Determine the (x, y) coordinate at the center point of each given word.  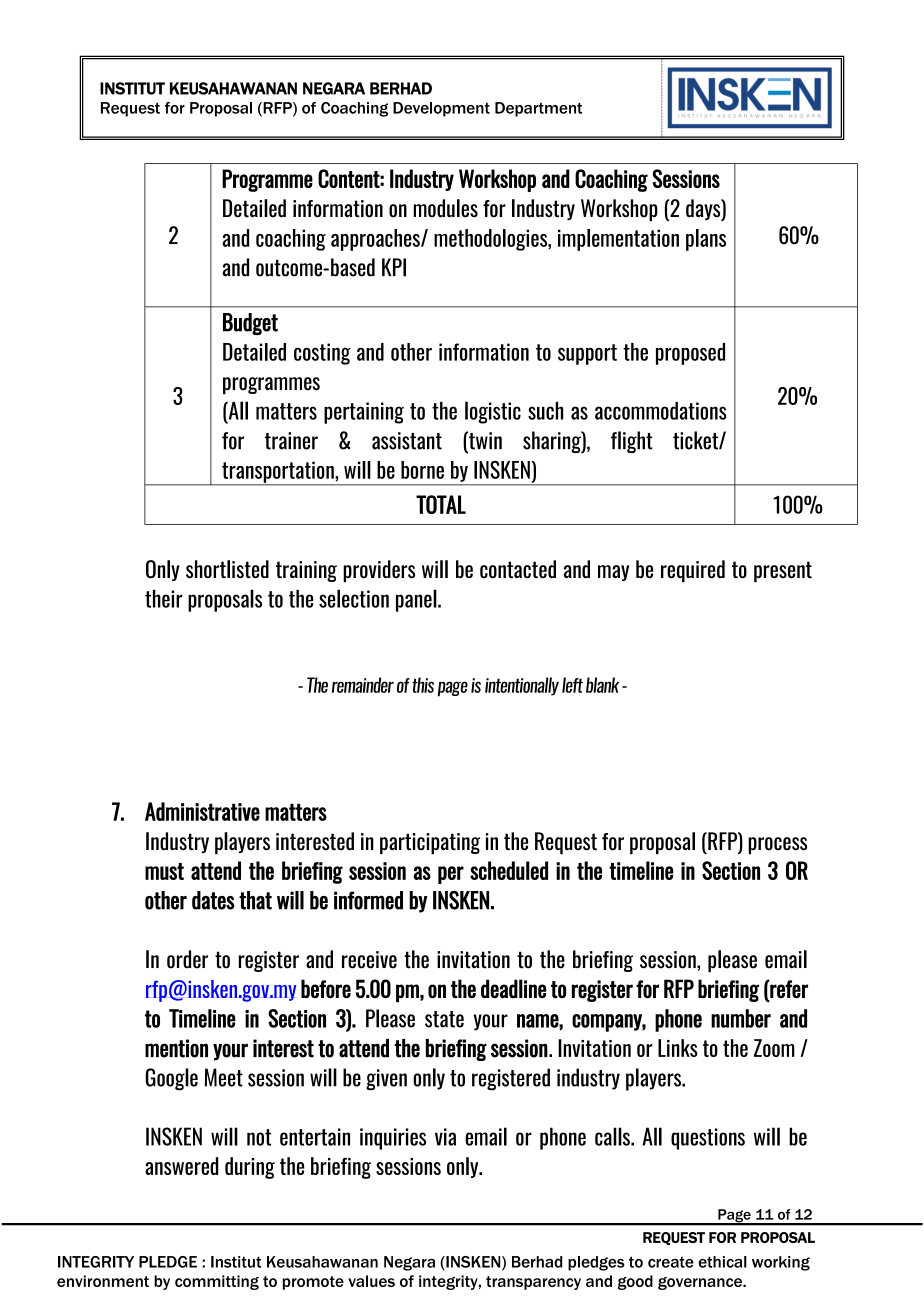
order (187, 959)
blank (602, 685)
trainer (291, 441)
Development (441, 109)
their (163, 599)
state (444, 1019)
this (423, 685)
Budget (250, 324)
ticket (696, 440)
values (371, 1281)
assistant (407, 441)
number (741, 1018)
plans (706, 240)
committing (217, 1282)
